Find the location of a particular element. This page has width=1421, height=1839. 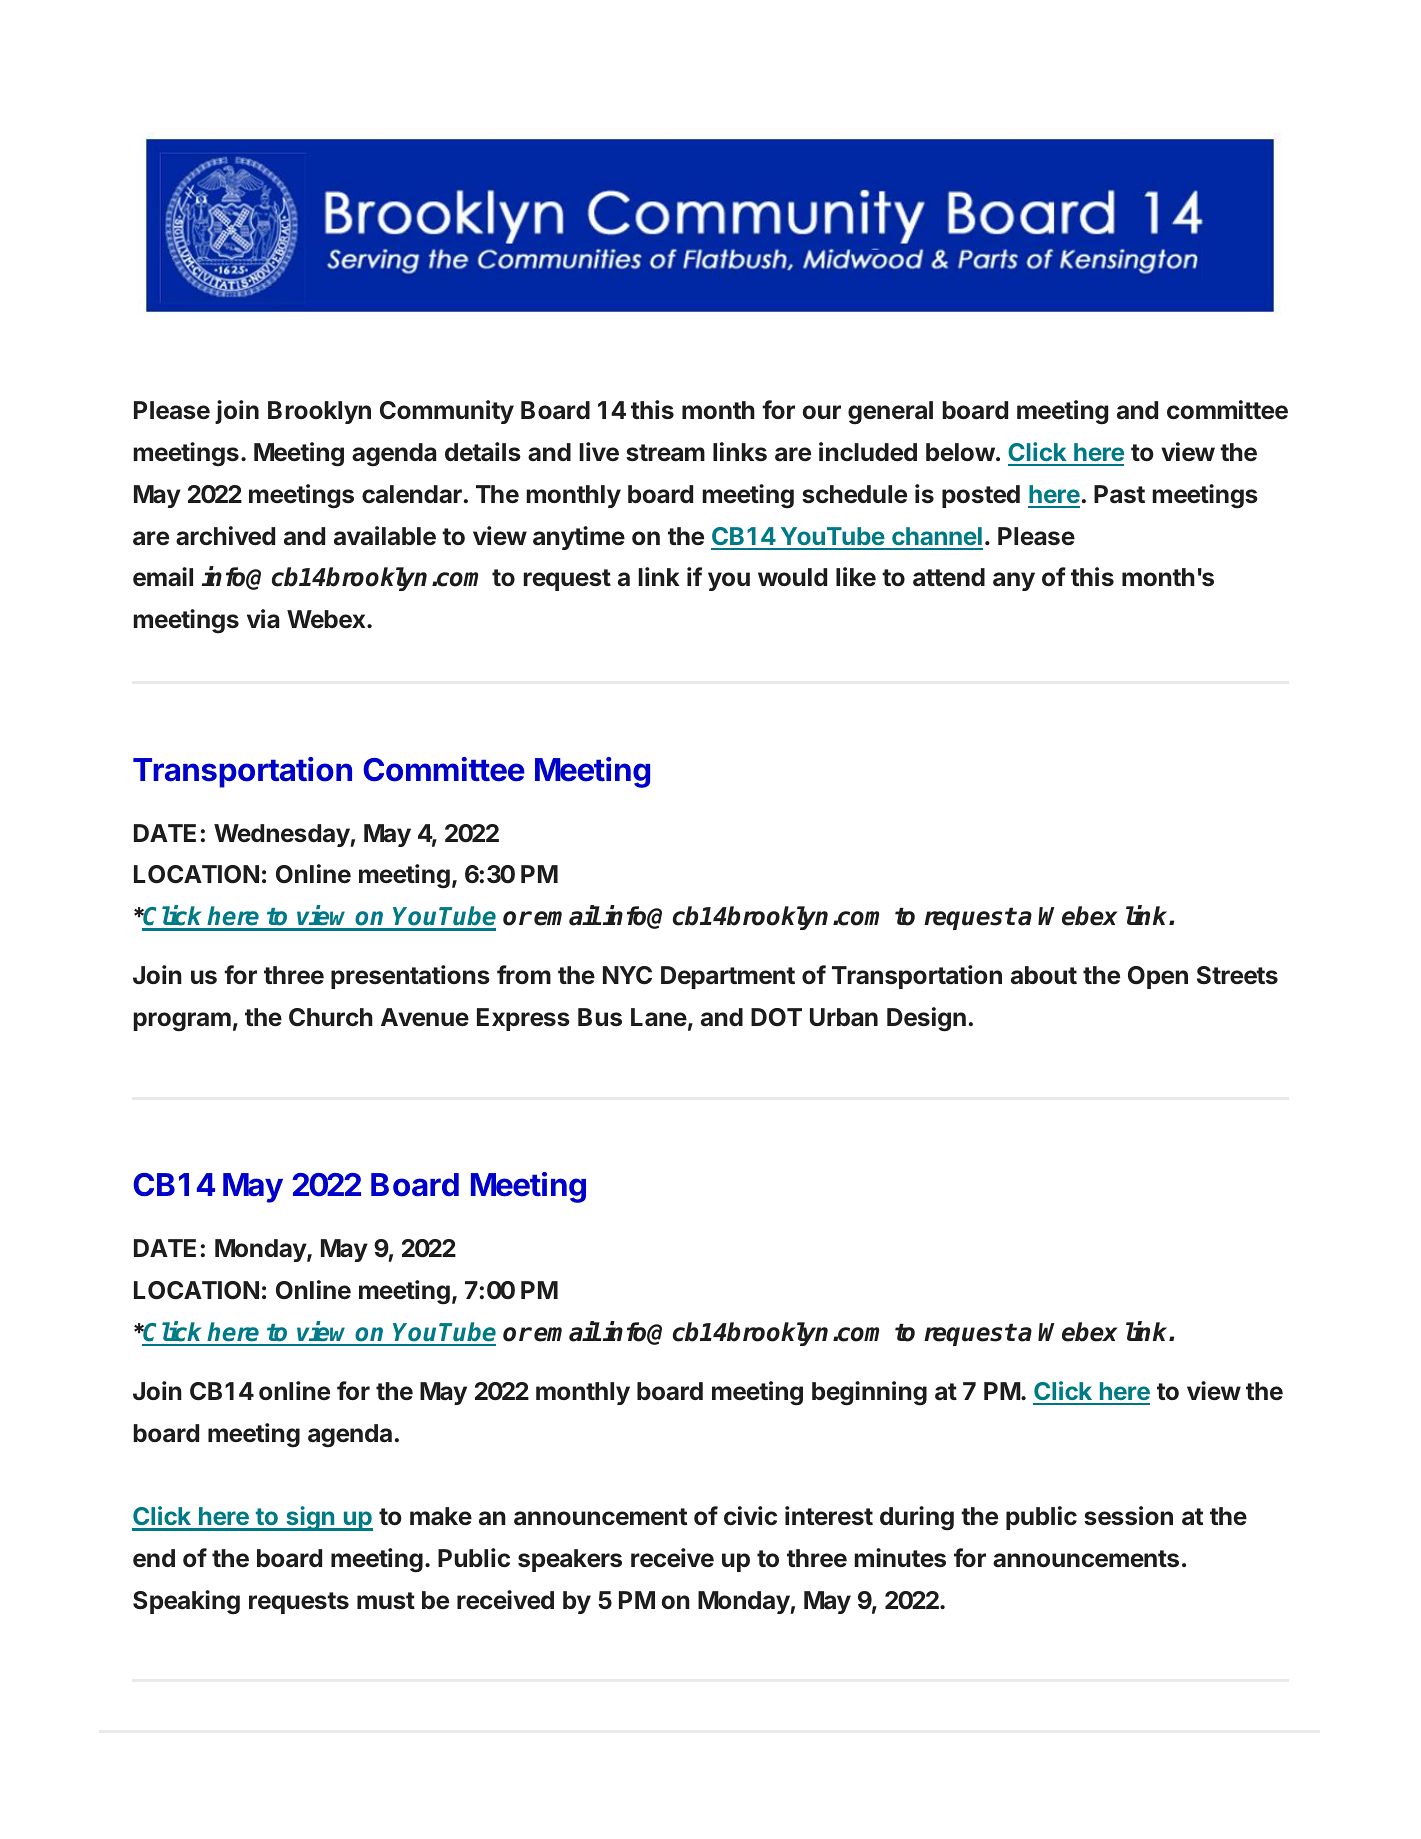

session is located at coordinates (1128, 1516).
